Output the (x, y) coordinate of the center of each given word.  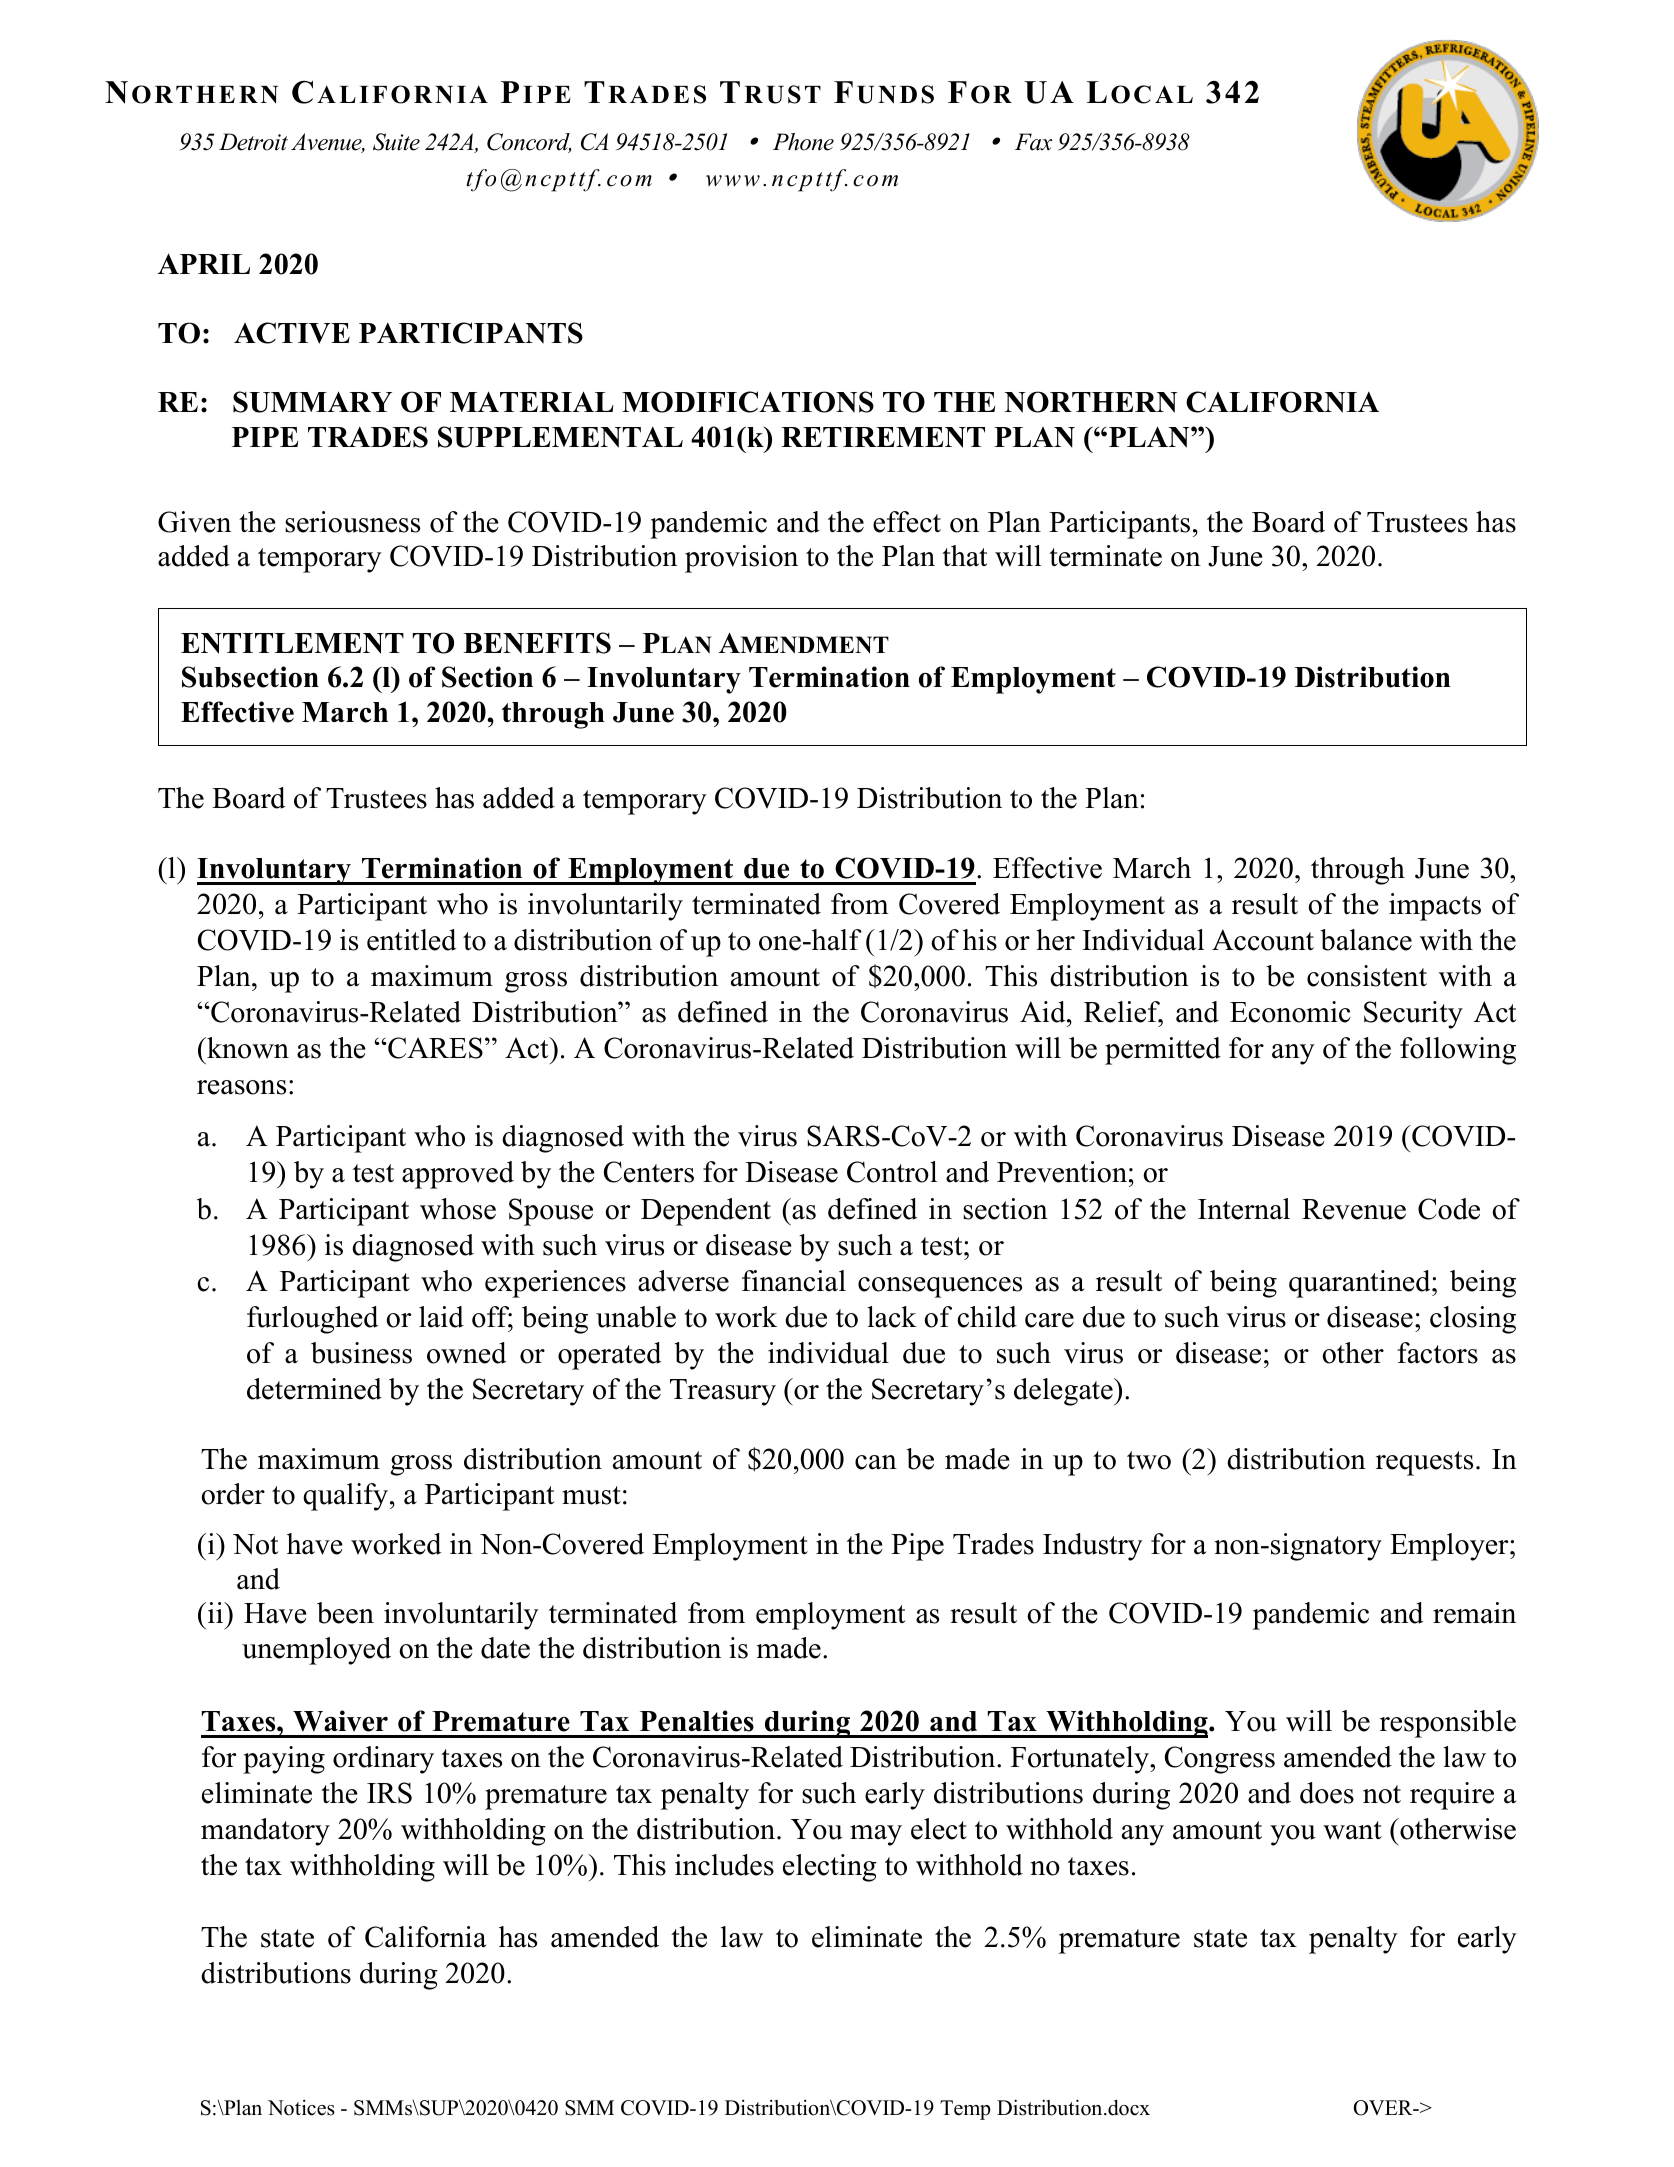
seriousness (352, 522)
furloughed (313, 1320)
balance (1366, 940)
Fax (1033, 142)
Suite (396, 142)
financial (794, 1281)
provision (741, 559)
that (964, 556)
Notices (301, 2108)
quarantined (1361, 1284)
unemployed (316, 1651)
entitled (412, 940)
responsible (1448, 1724)
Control (892, 1172)
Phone (803, 142)
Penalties (697, 1721)
